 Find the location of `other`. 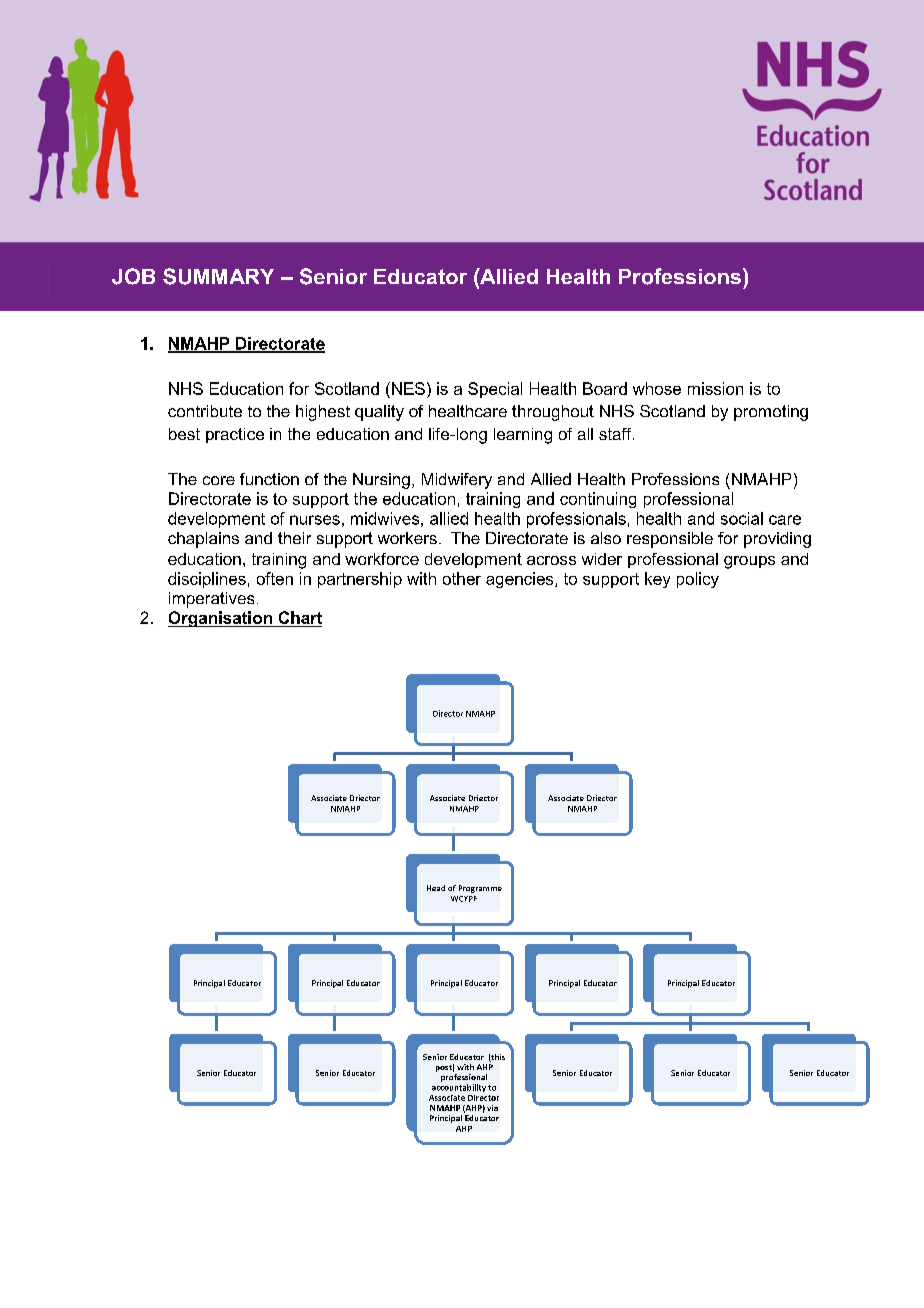

other is located at coordinates (462, 578).
